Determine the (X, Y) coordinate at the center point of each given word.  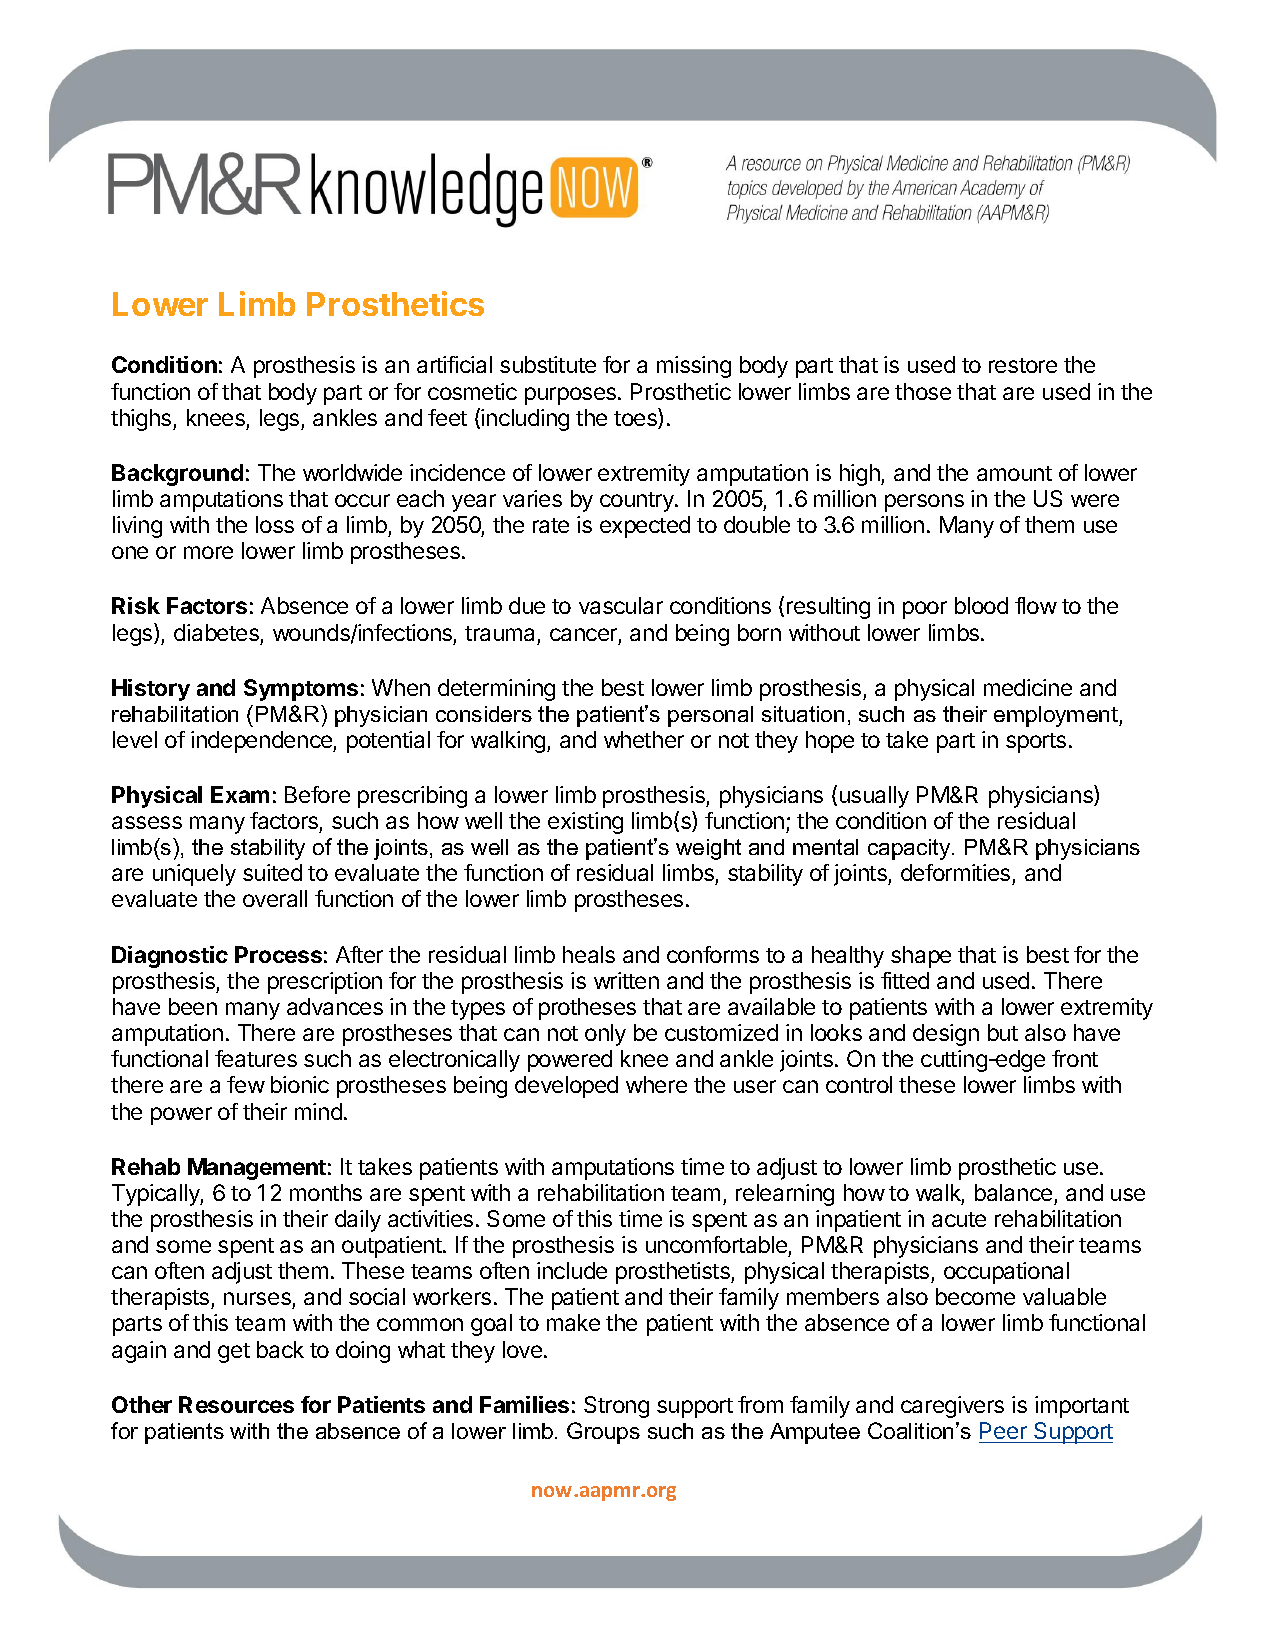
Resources (236, 1404)
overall (275, 898)
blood (981, 605)
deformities (957, 874)
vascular (621, 605)
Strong (616, 1407)
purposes (570, 396)
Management (257, 1169)
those (923, 391)
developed (566, 1087)
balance (1013, 1192)
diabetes (216, 632)
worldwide (352, 472)
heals (589, 954)
